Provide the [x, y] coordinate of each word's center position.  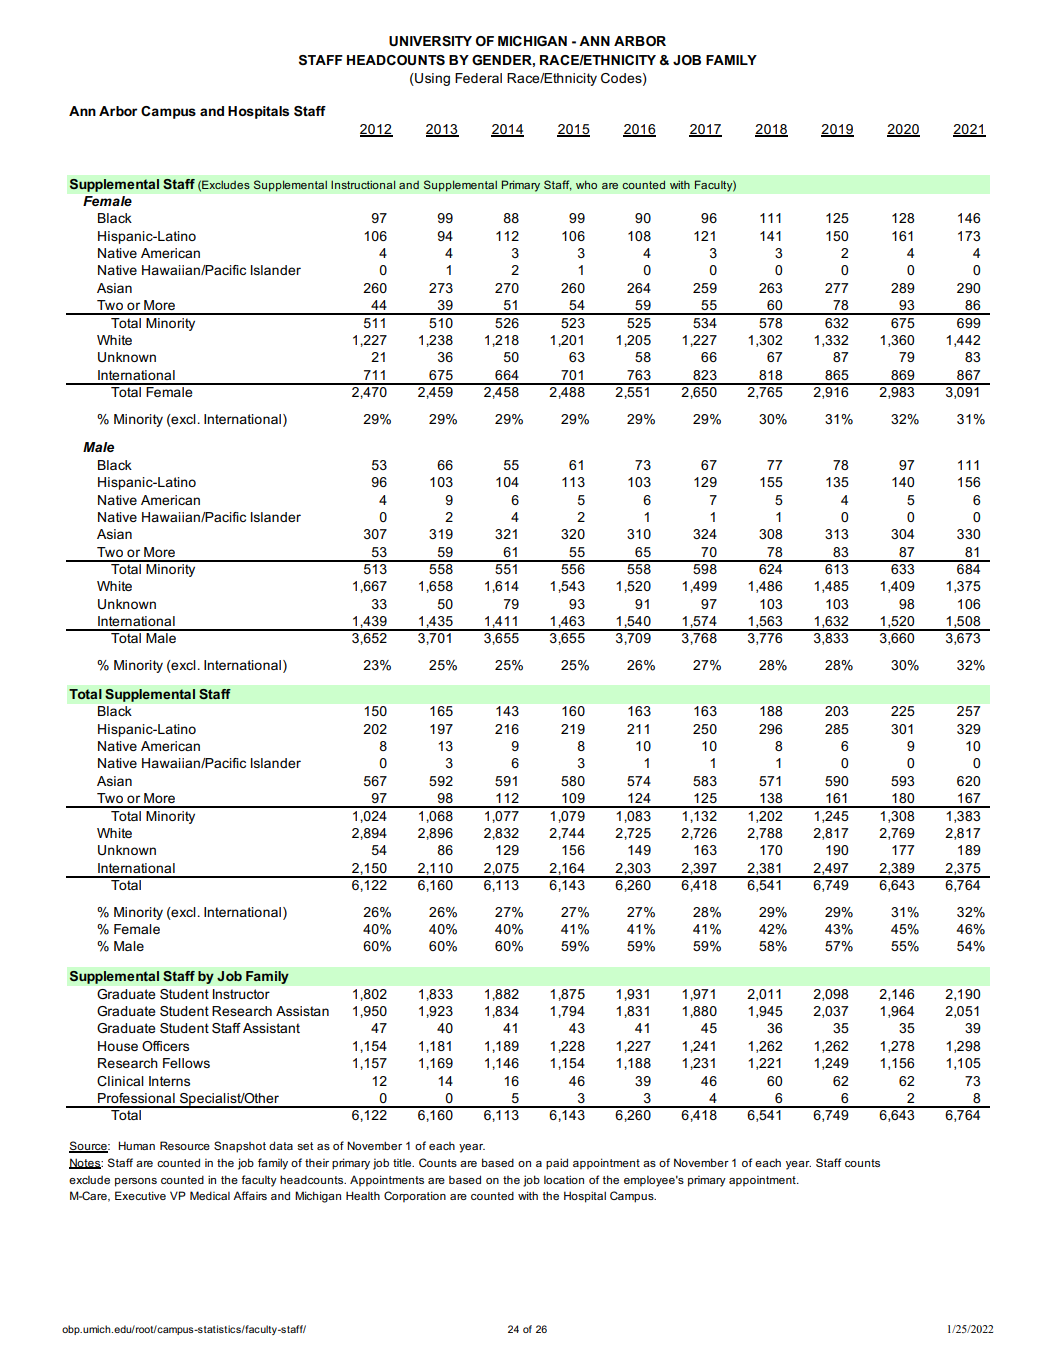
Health [363, 1195]
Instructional [363, 184]
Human [136, 1145]
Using [431, 79]
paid [557, 1164]
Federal [478, 78]
